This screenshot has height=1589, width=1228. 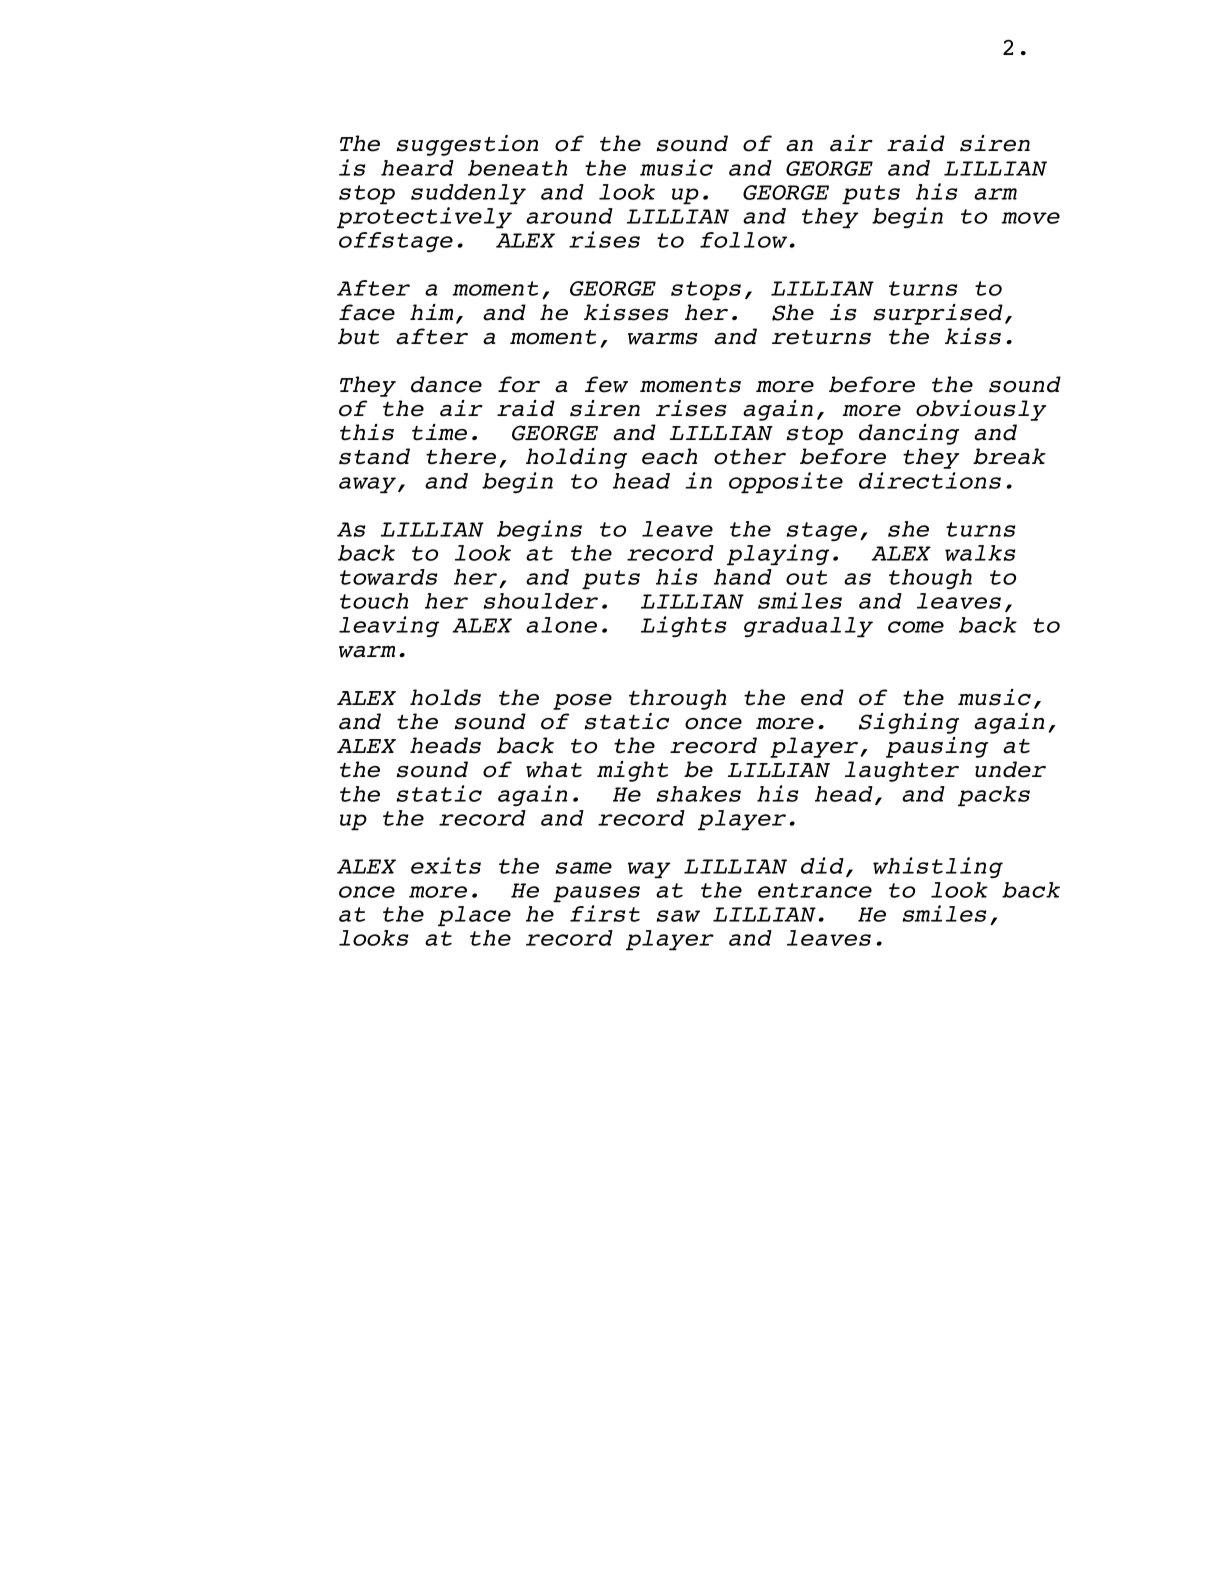 I want to click on through, so click(x=677, y=699).
